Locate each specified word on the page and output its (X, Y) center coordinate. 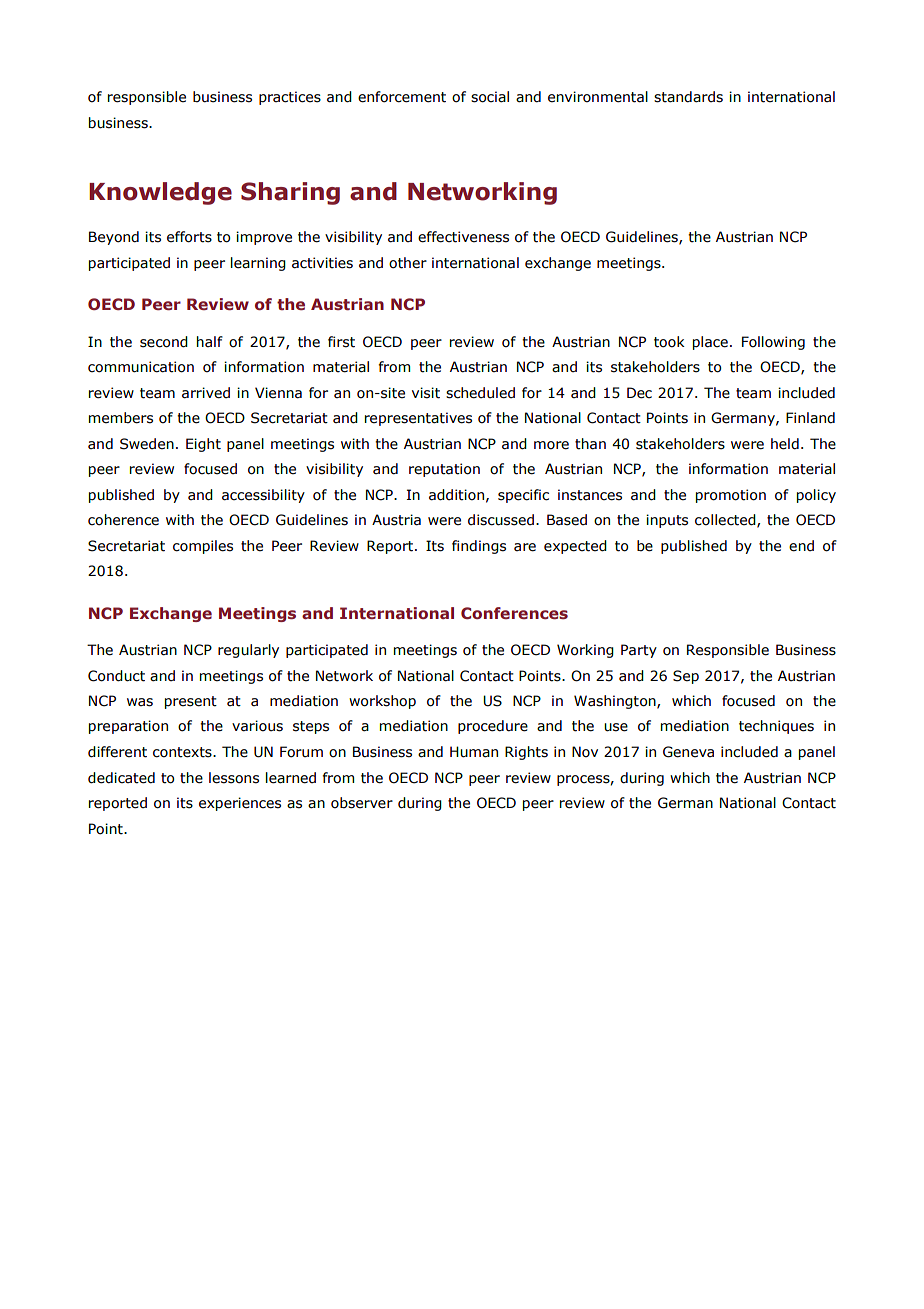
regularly (248, 651)
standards (688, 97)
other (408, 263)
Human (474, 752)
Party (639, 651)
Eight (203, 445)
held (785, 444)
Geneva (688, 752)
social (490, 97)
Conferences (514, 613)
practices (290, 98)
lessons (234, 778)
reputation (444, 470)
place (710, 343)
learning (258, 264)
